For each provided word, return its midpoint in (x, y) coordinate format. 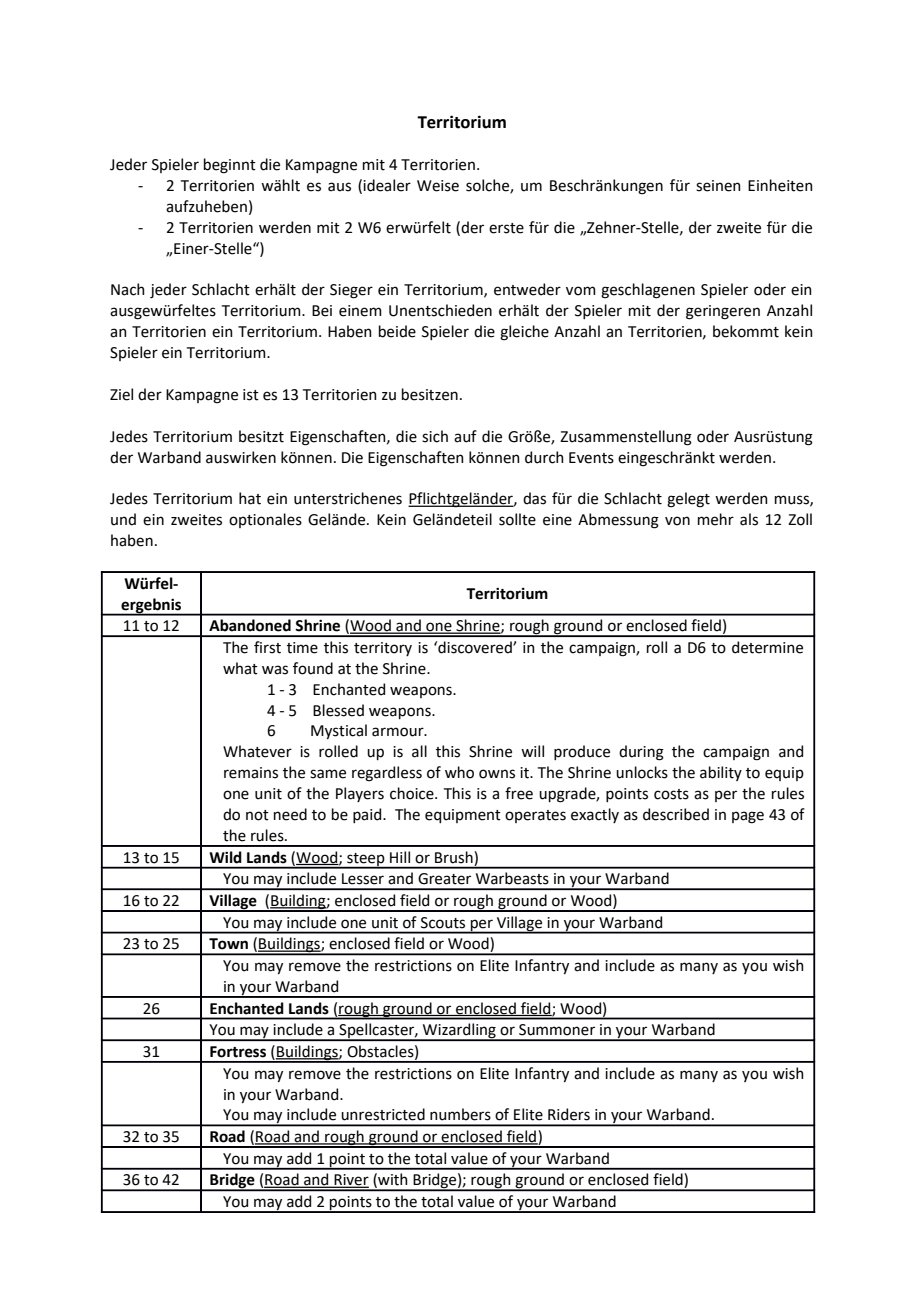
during (641, 753)
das (534, 498)
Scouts (443, 923)
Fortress (238, 1052)
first (267, 647)
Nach (128, 289)
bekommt (746, 331)
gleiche (524, 333)
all (419, 751)
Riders (569, 1114)
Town (228, 944)
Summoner (557, 1030)
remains (251, 773)
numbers (460, 1114)
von (677, 521)
